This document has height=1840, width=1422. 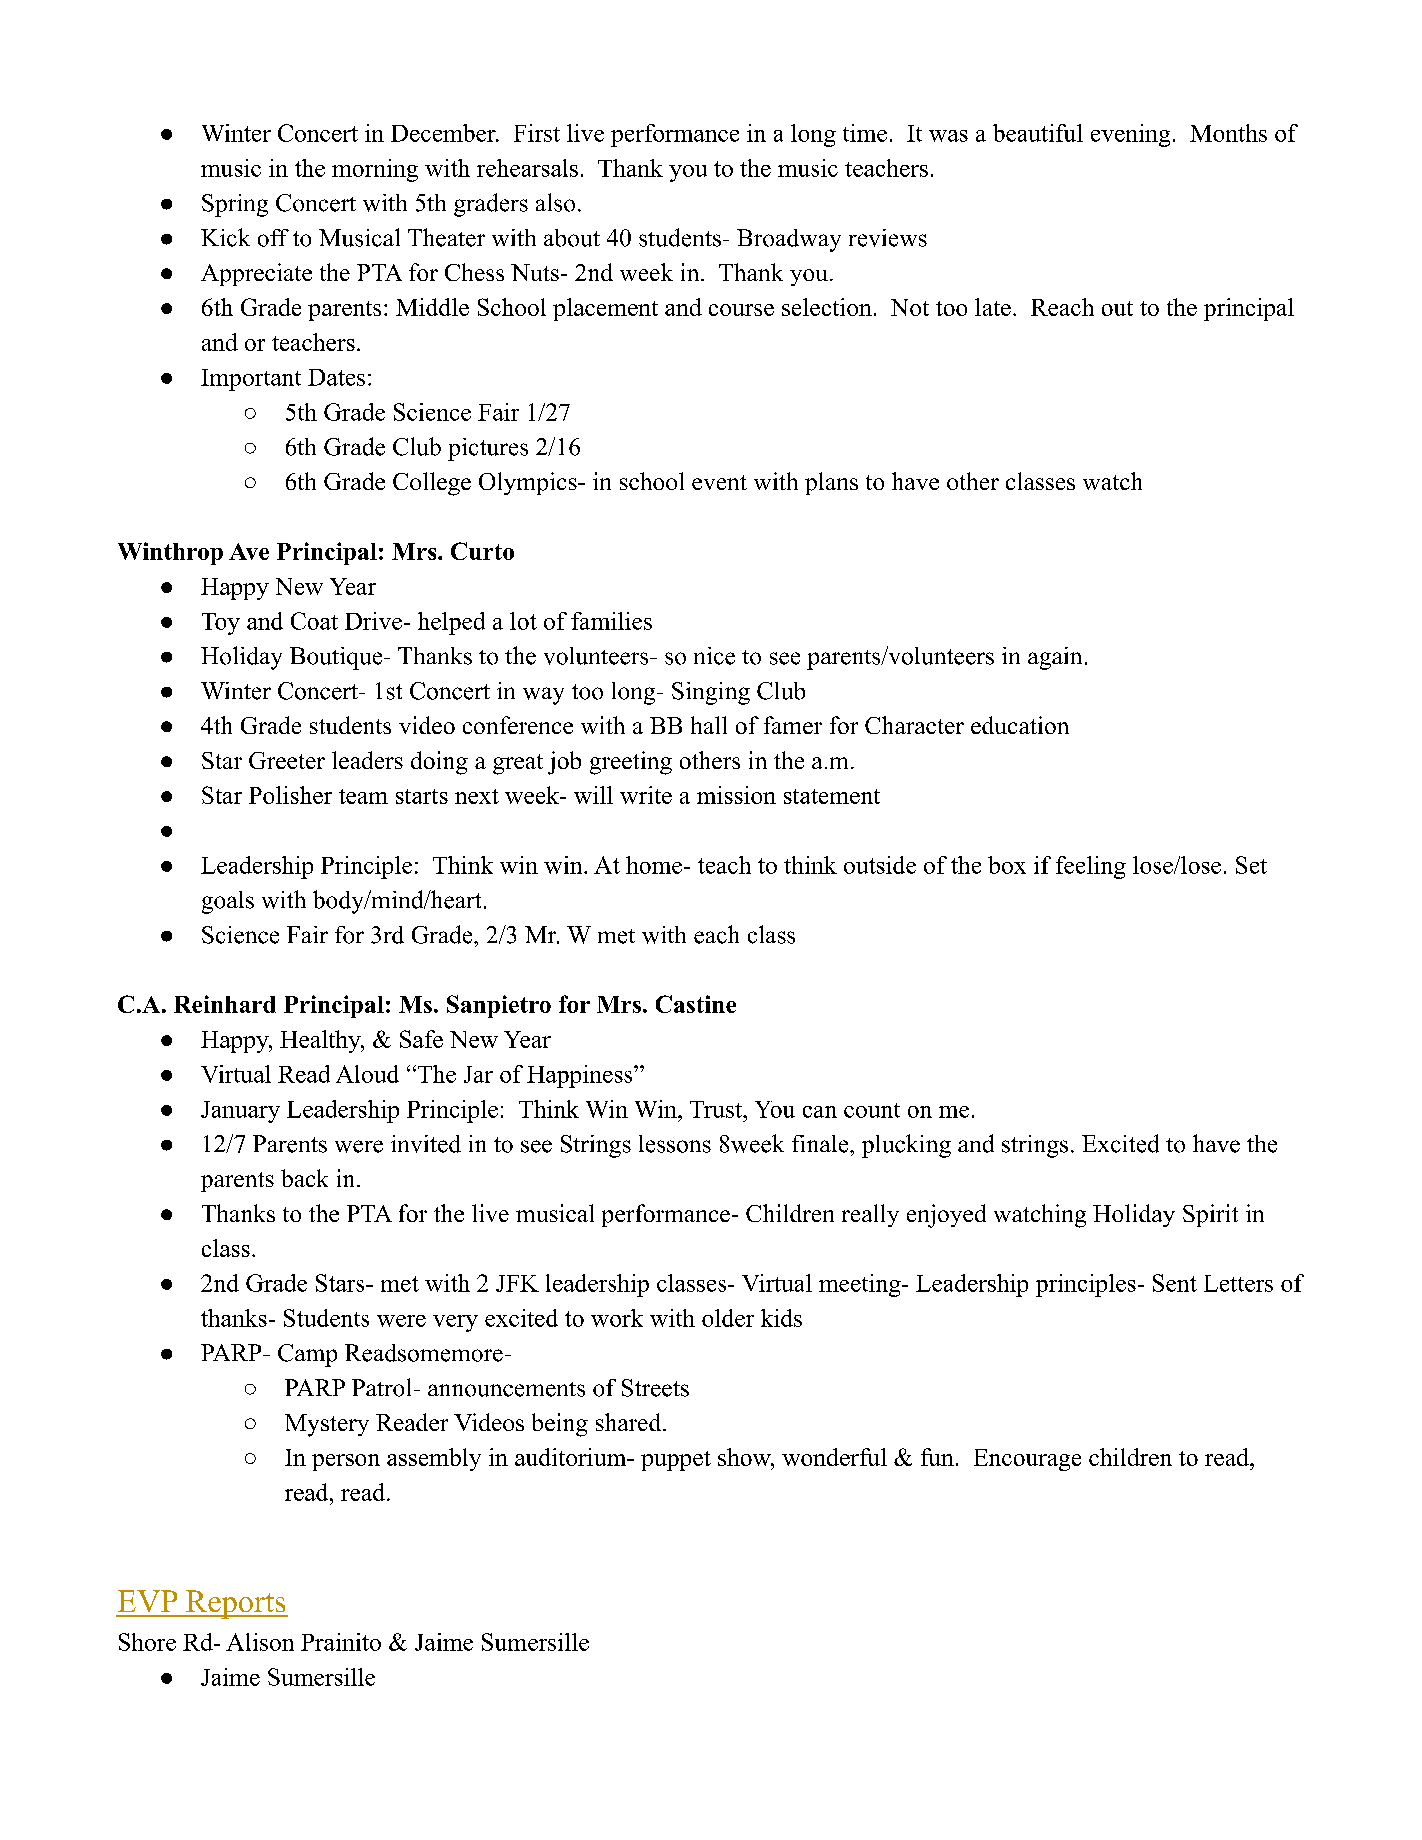 I want to click on Spring, so click(x=235, y=205).
